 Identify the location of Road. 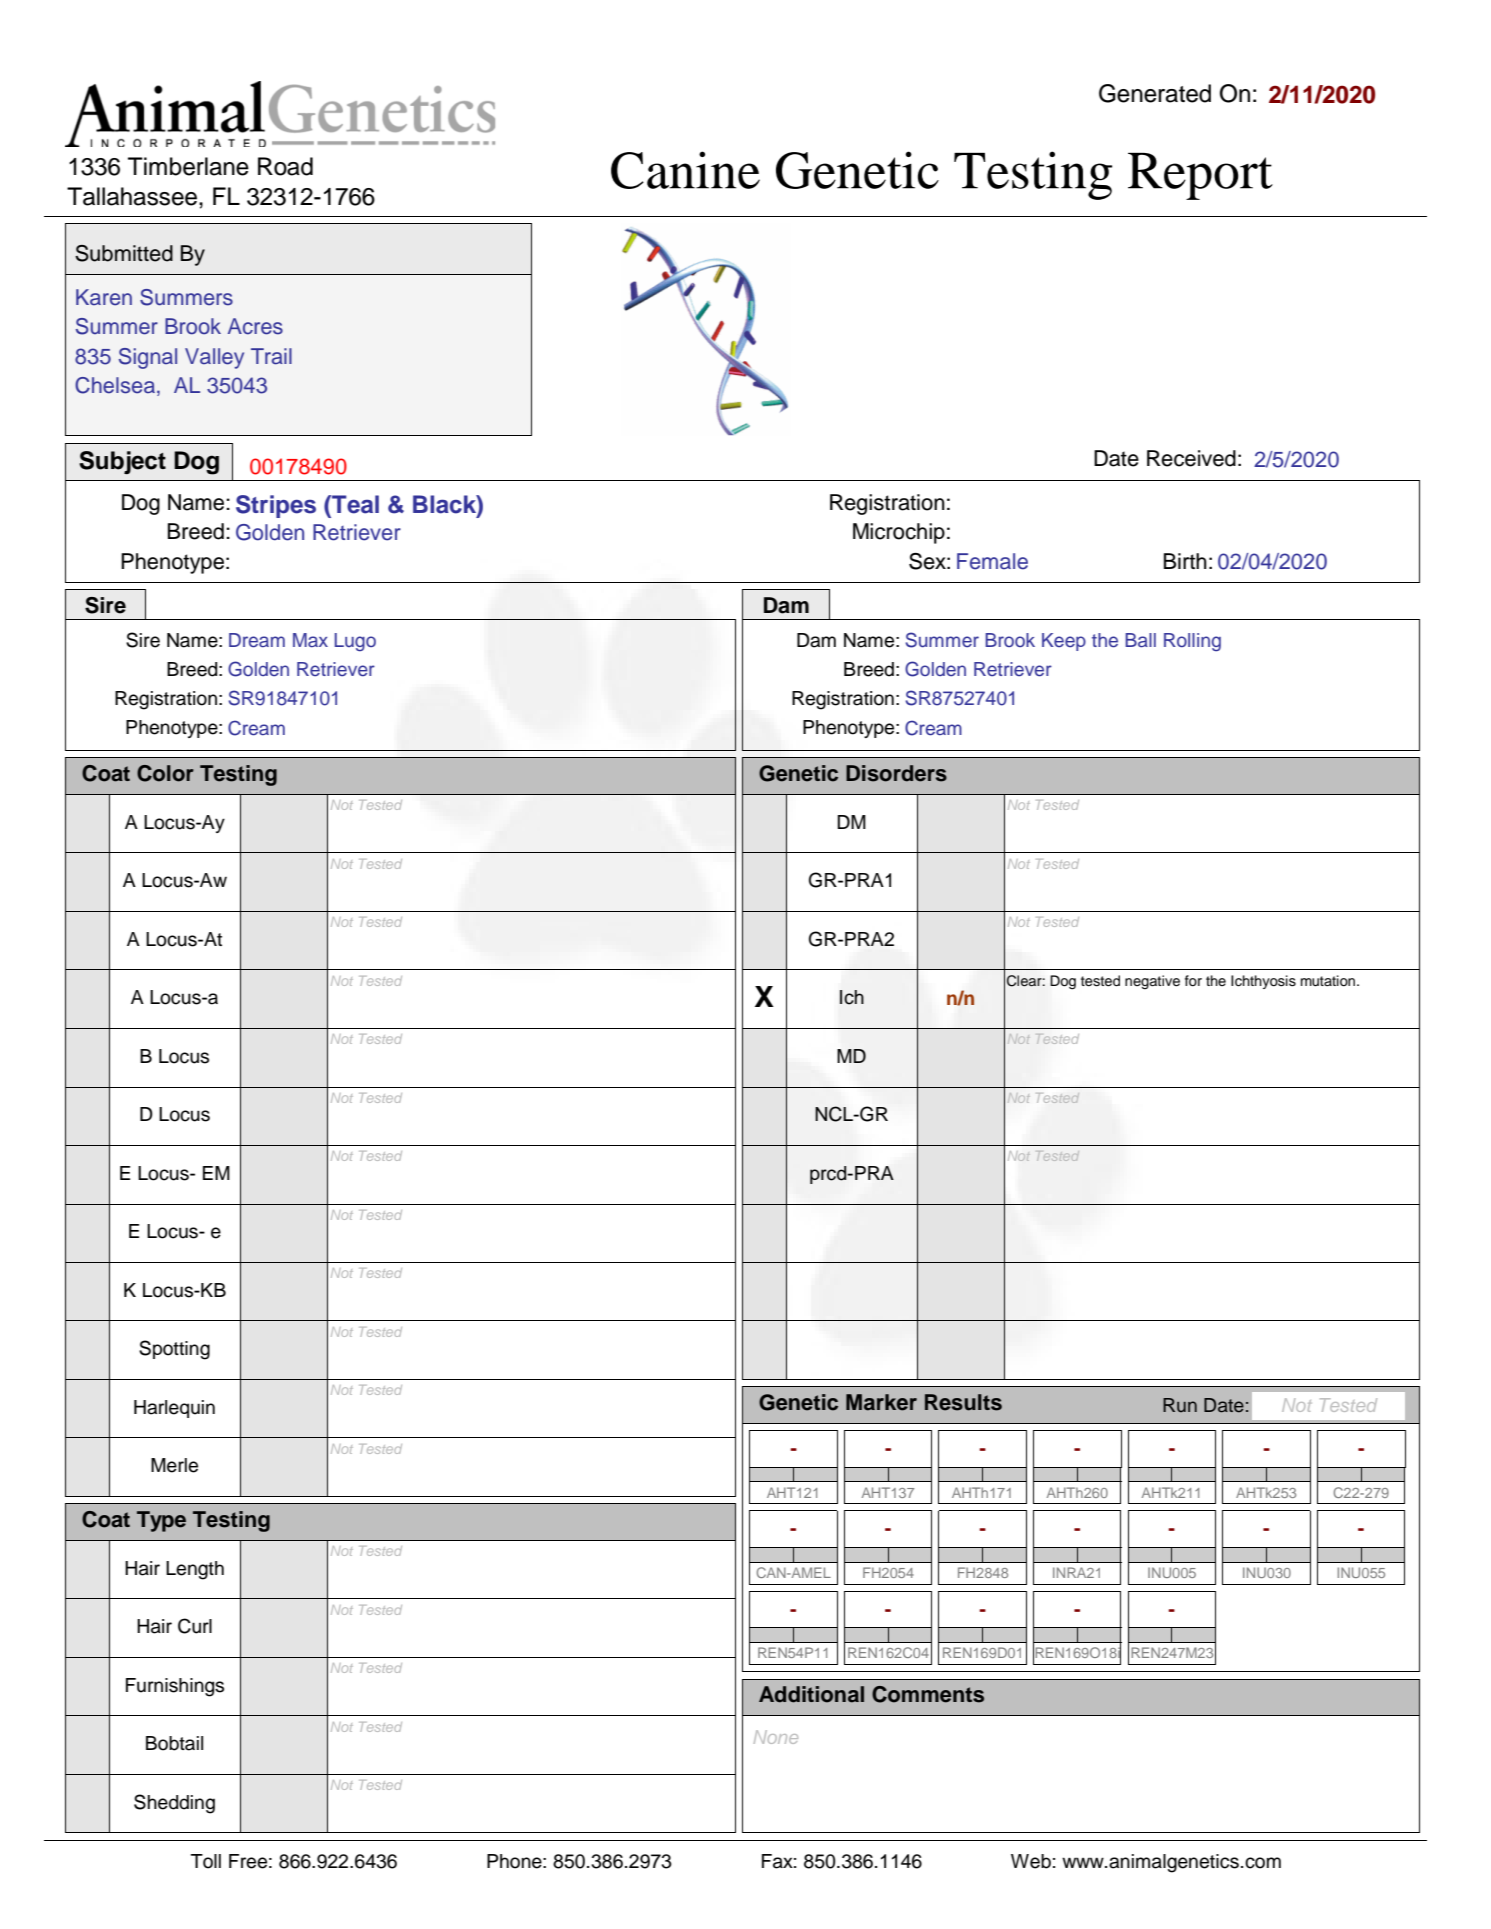
(285, 166).
